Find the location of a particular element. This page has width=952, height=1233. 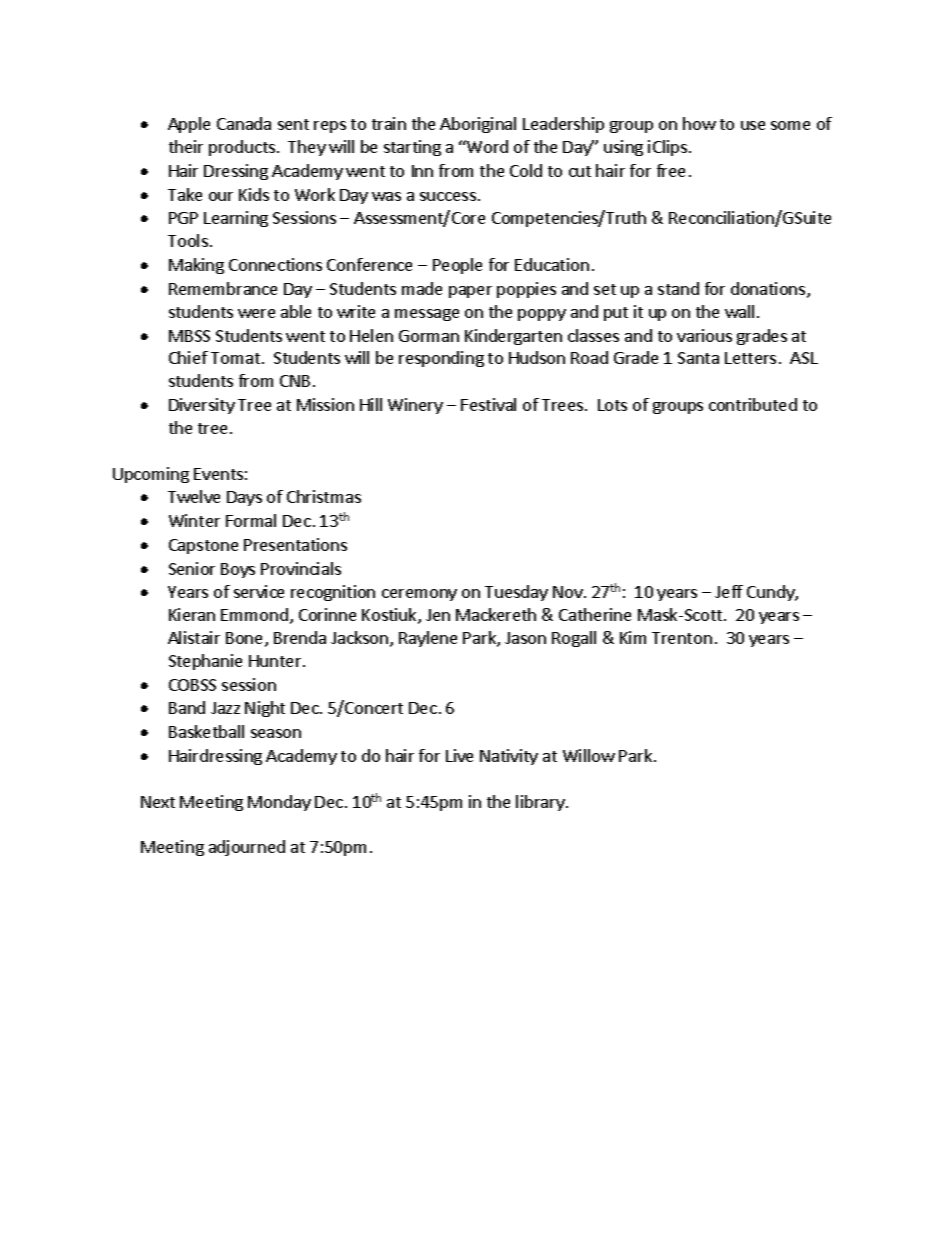

Jeff is located at coordinates (729, 591).
